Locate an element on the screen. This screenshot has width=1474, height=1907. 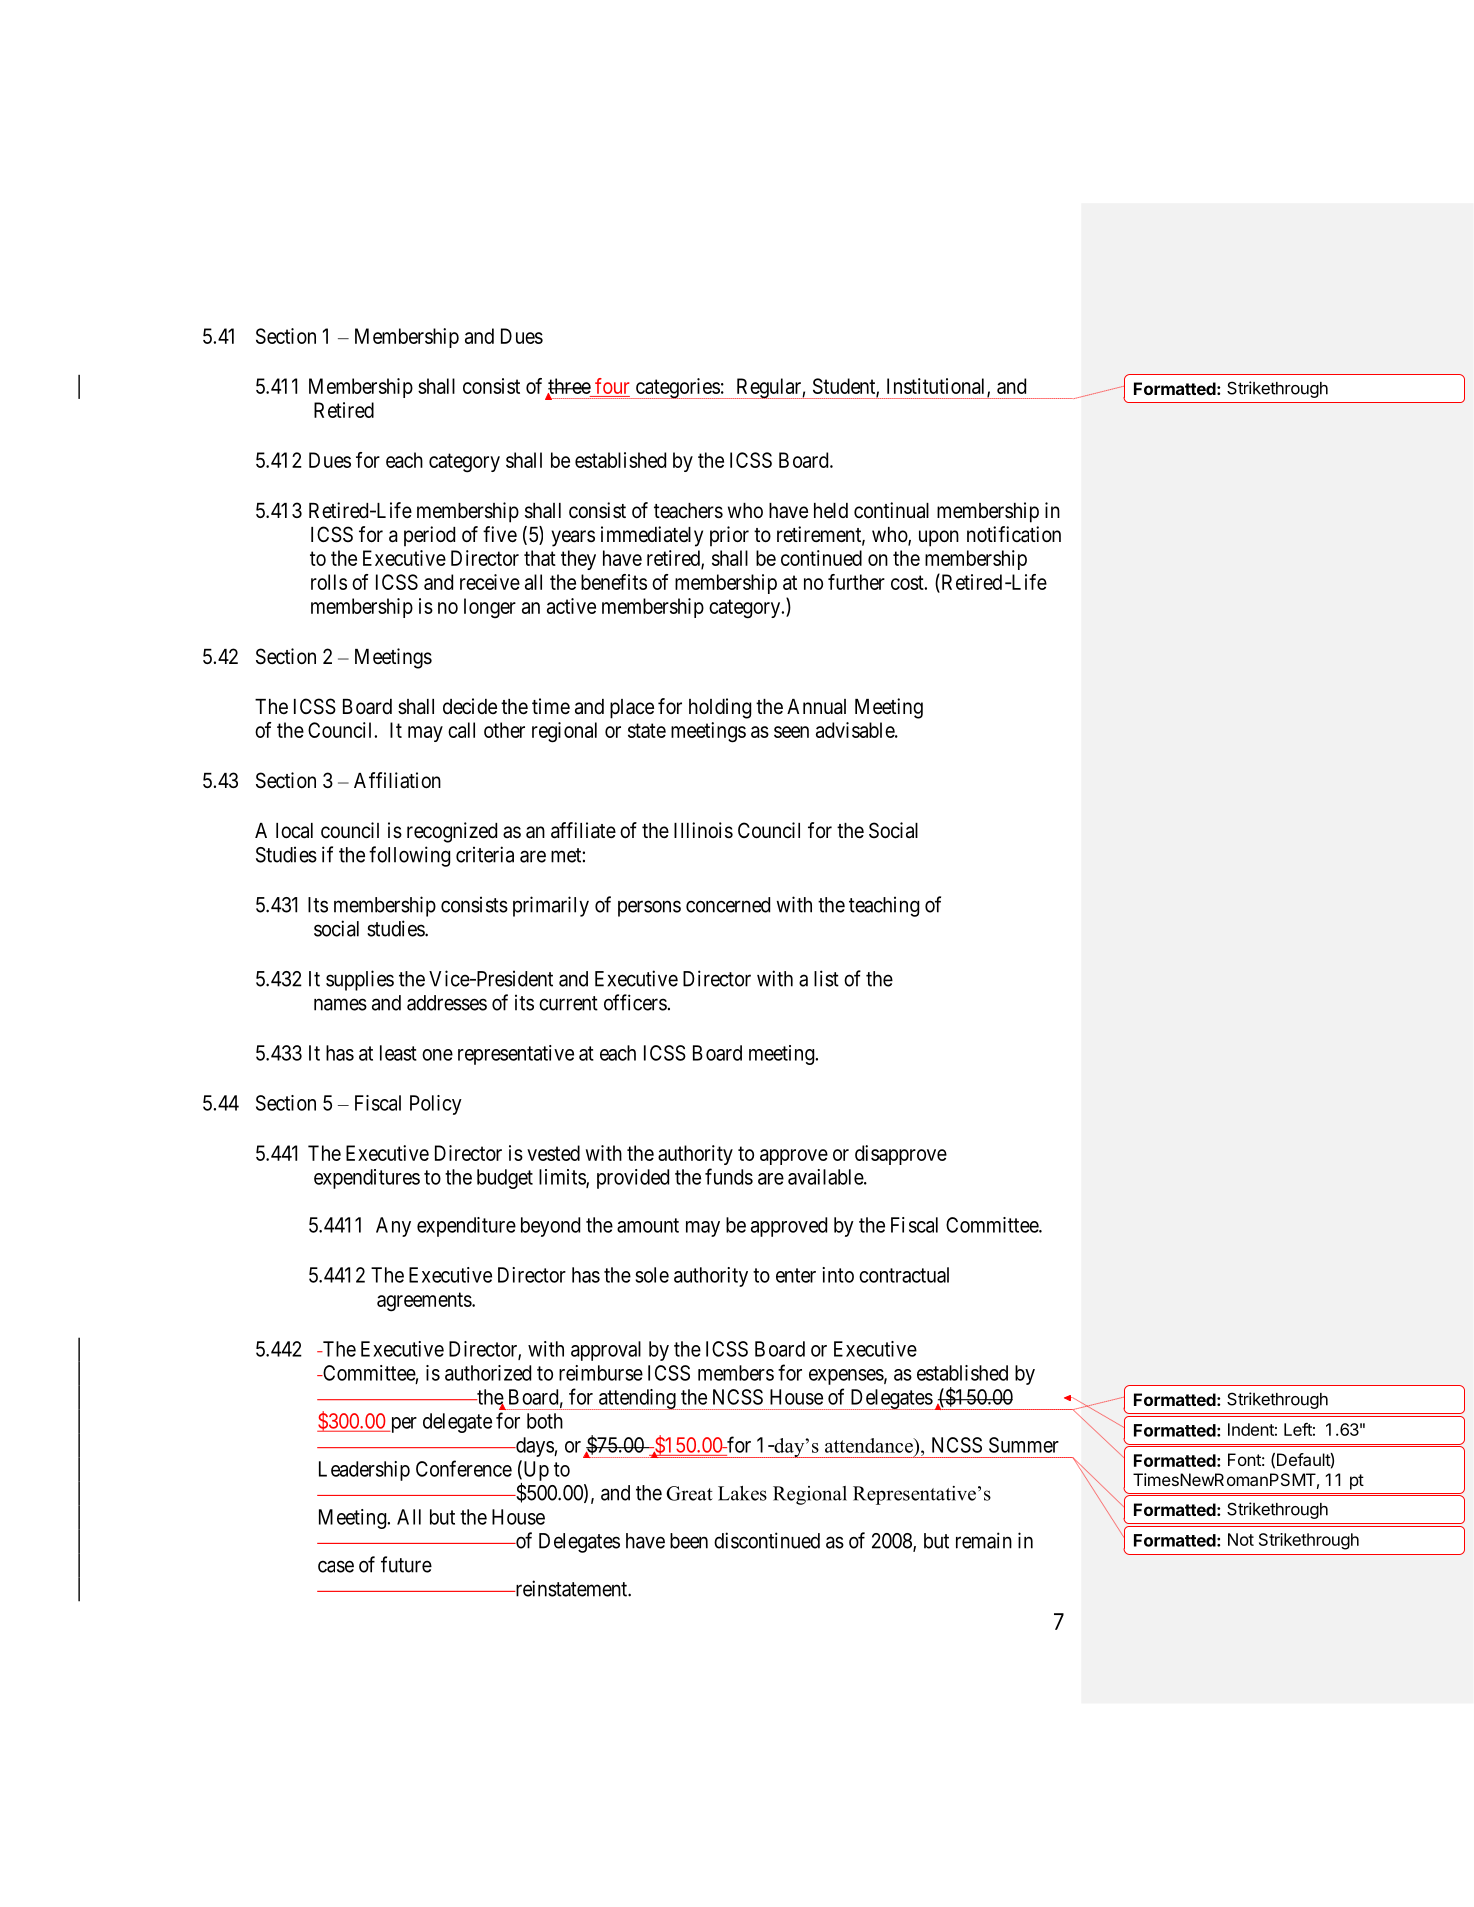
list is located at coordinates (826, 978).
